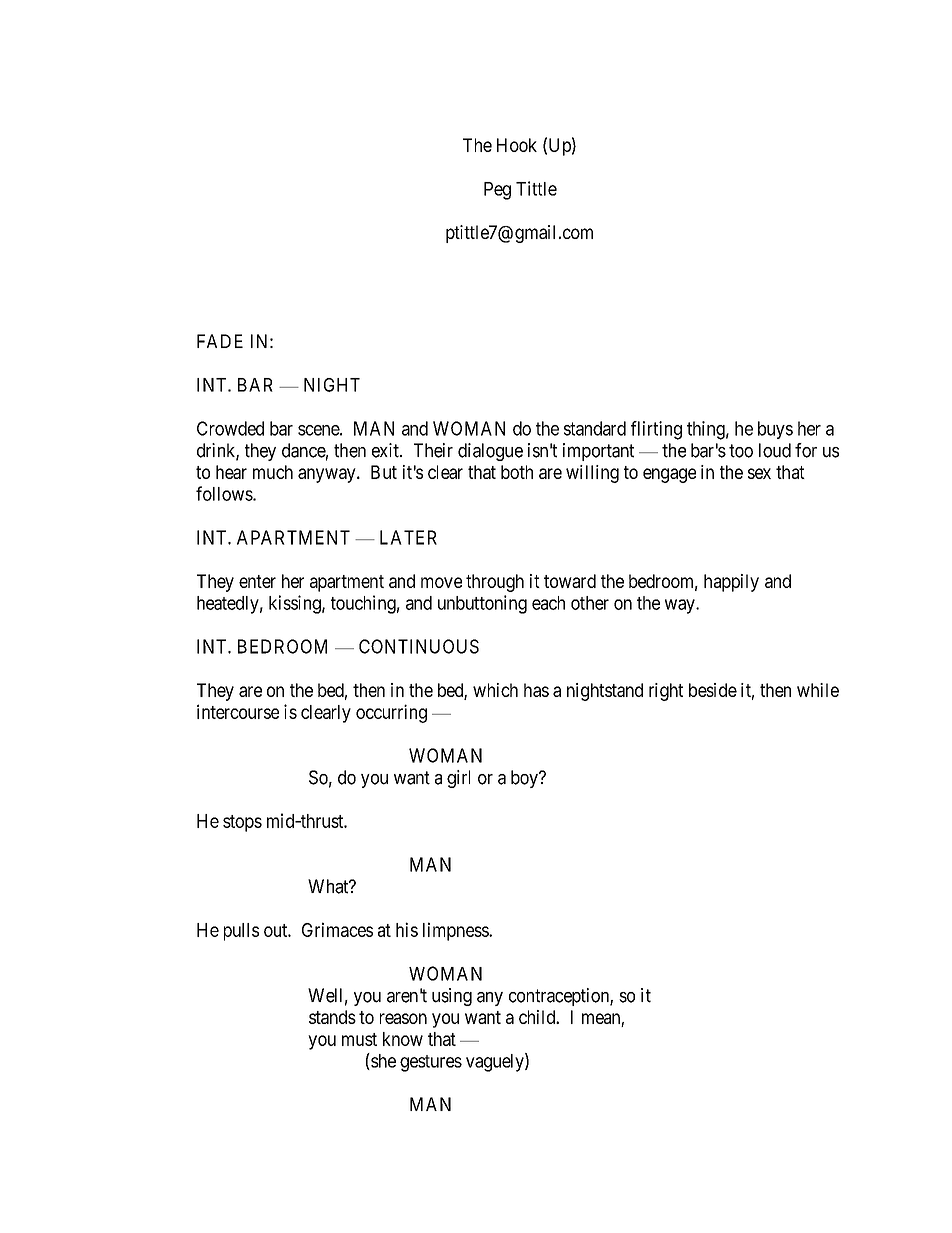  What do you see at coordinates (595, 428) in the screenshot?
I see `standard` at bounding box center [595, 428].
